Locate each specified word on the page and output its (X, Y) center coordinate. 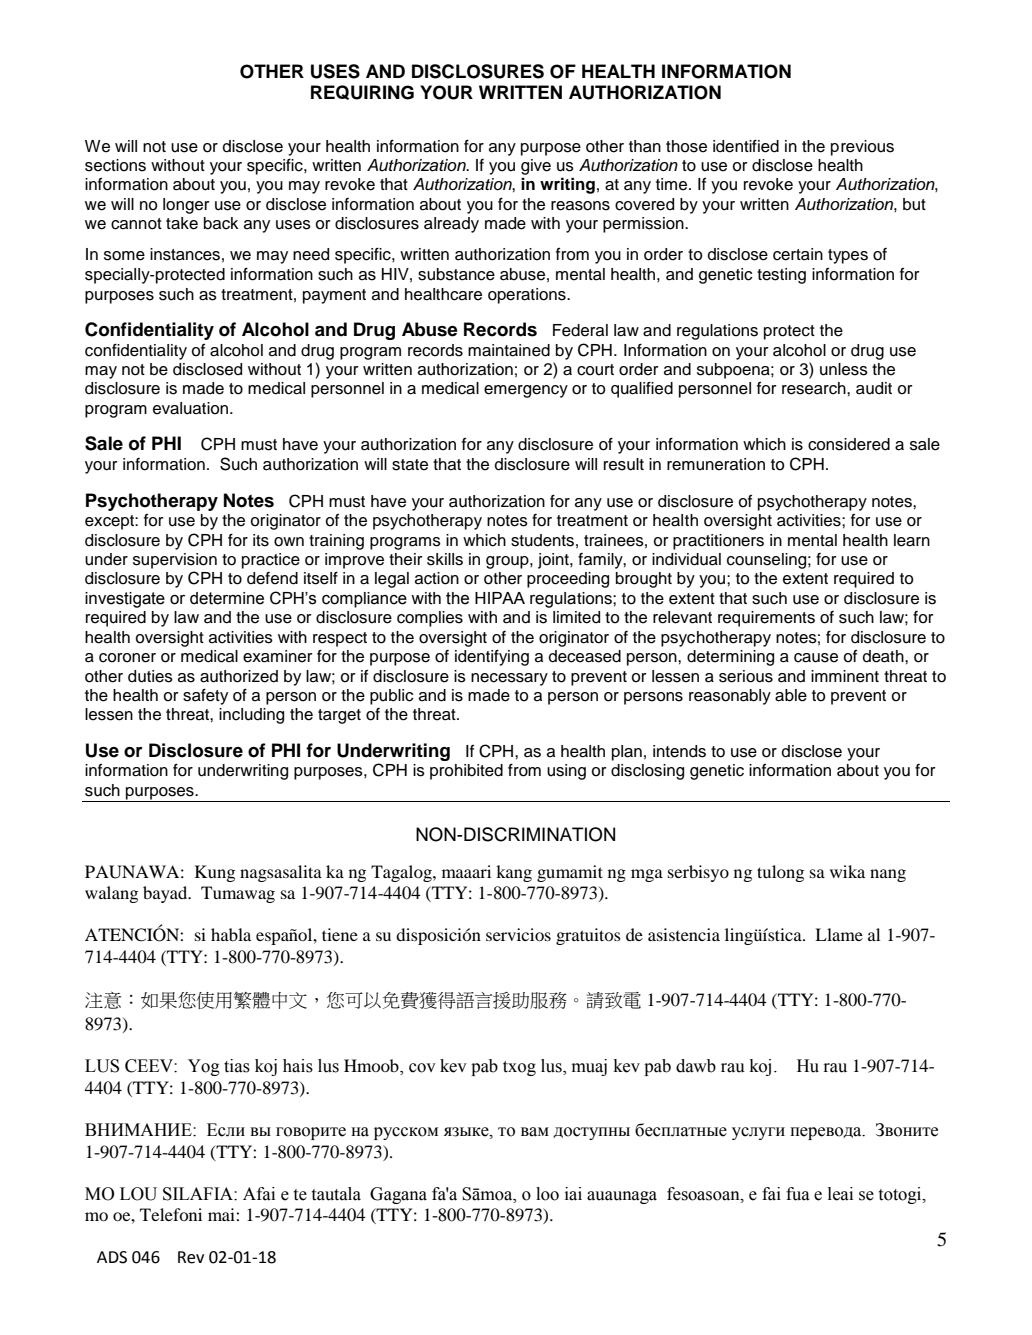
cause (816, 658)
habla (231, 934)
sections (115, 165)
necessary (509, 679)
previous (862, 148)
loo (547, 1194)
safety (205, 696)
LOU (138, 1194)
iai (573, 1194)
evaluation (190, 408)
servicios (518, 934)
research (815, 388)
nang (888, 875)
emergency (526, 391)
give (536, 167)
